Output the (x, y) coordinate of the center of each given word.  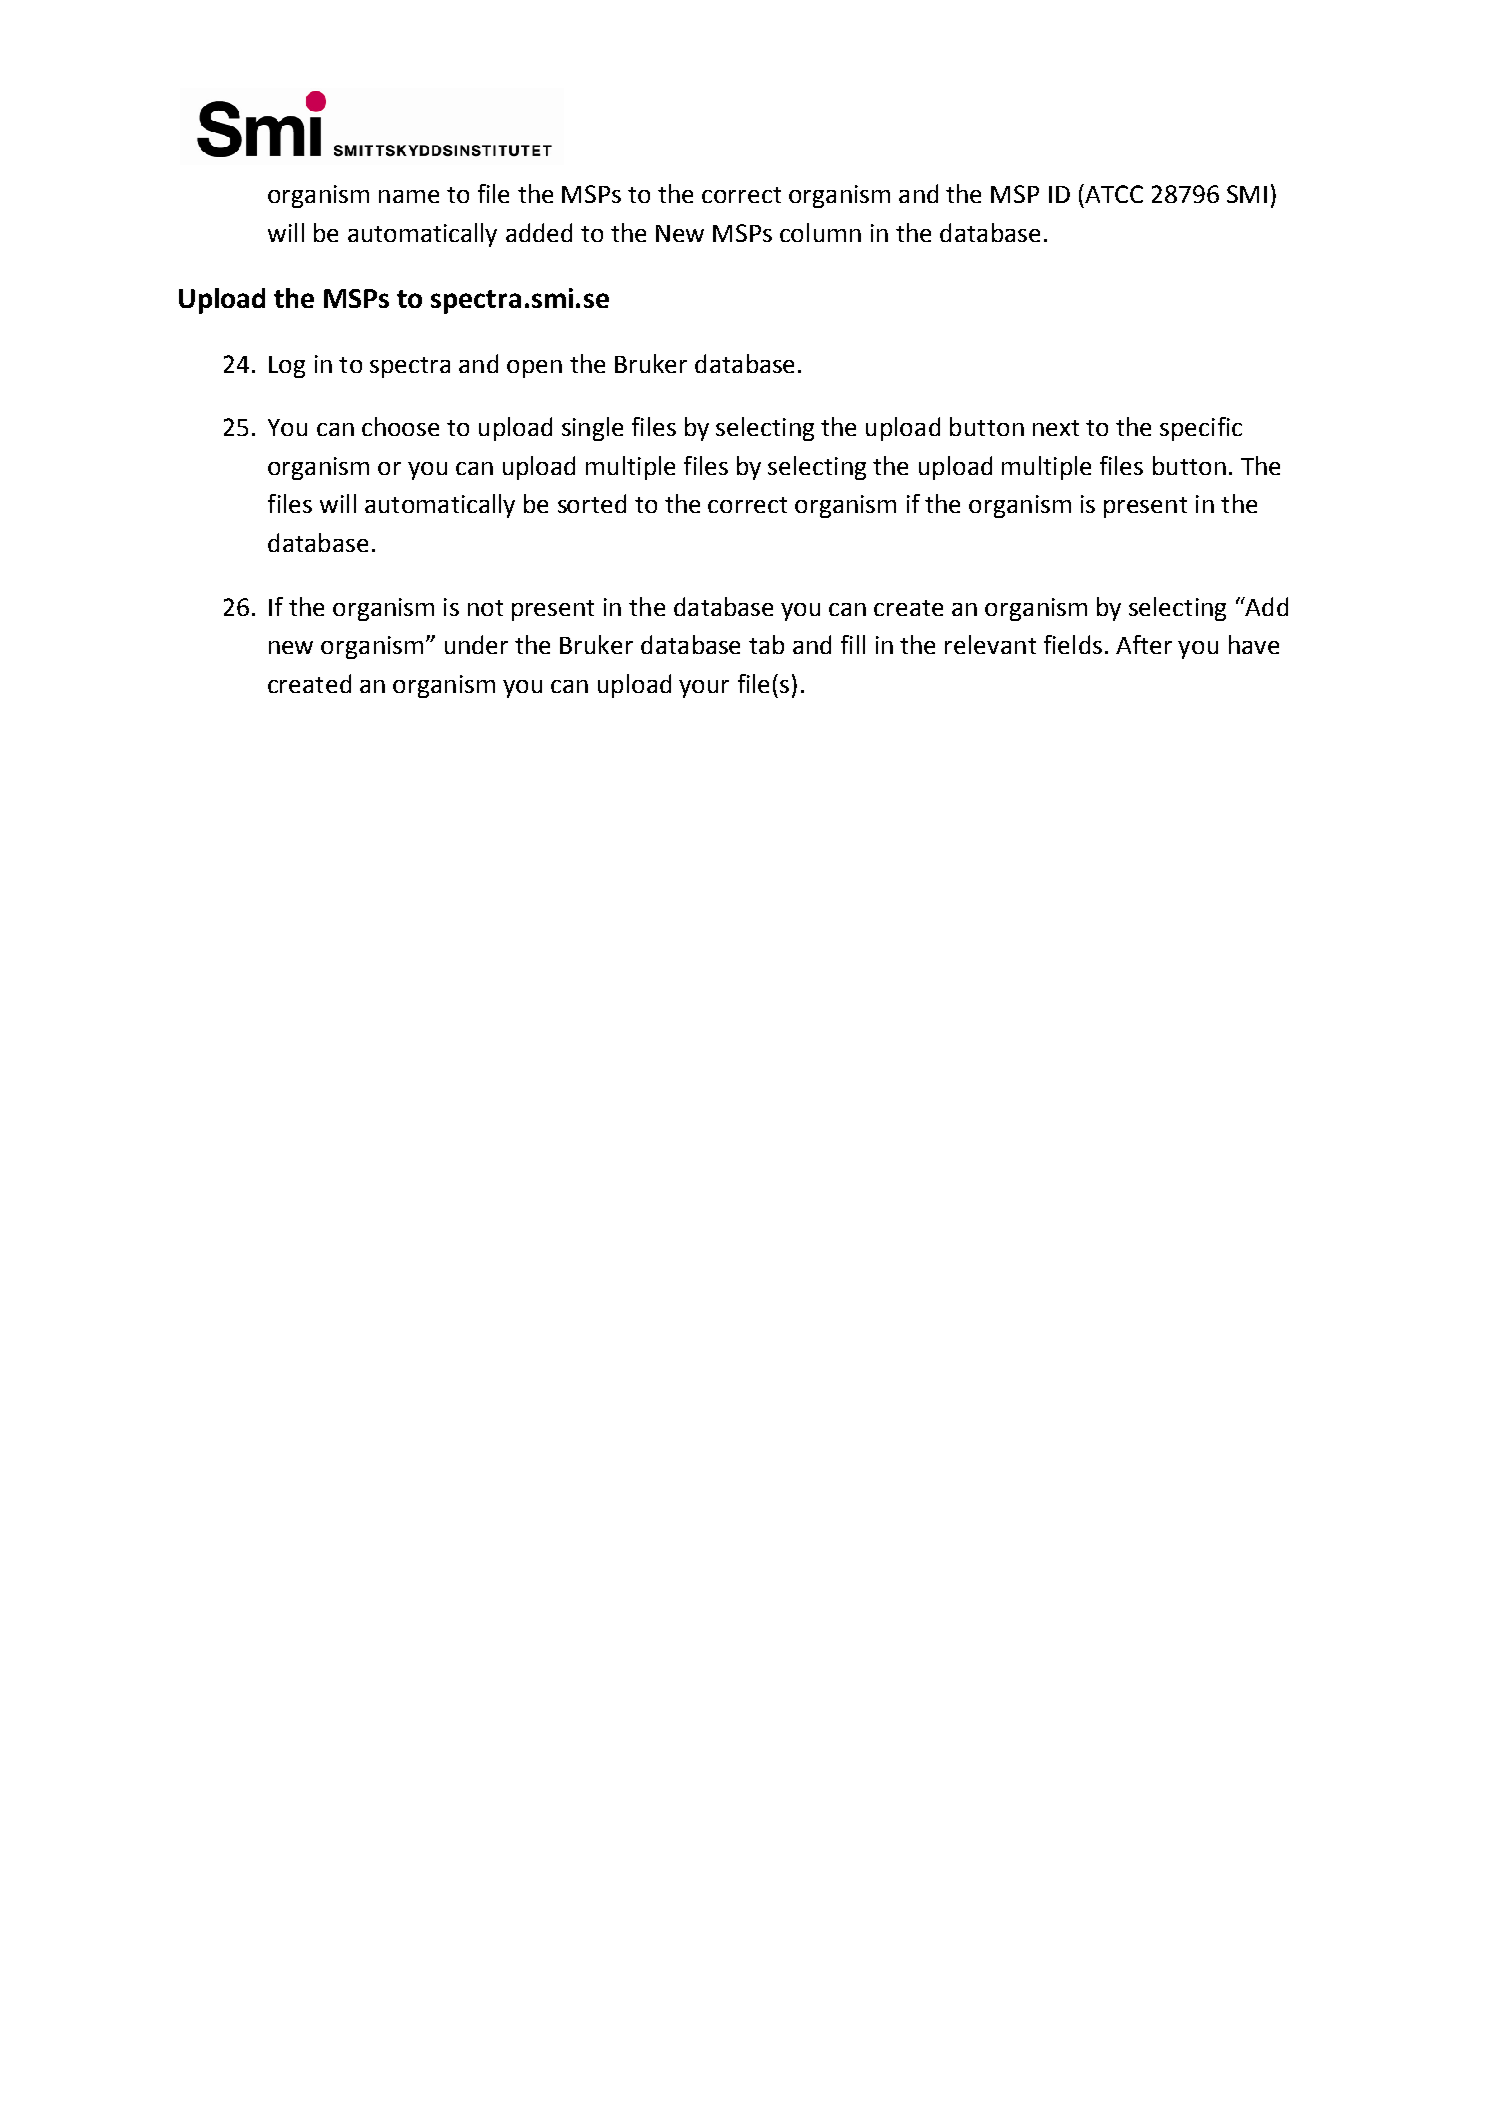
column (820, 232)
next (1056, 428)
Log (287, 367)
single (592, 429)
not (485, 608)
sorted (592, 503)
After (1144, 644)
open (534, 369)
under (476, 644)
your (704, 689)
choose (400, 426)
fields (1073, 644)
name (409, 196)
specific (1201, 429)
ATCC (1113, 193)
